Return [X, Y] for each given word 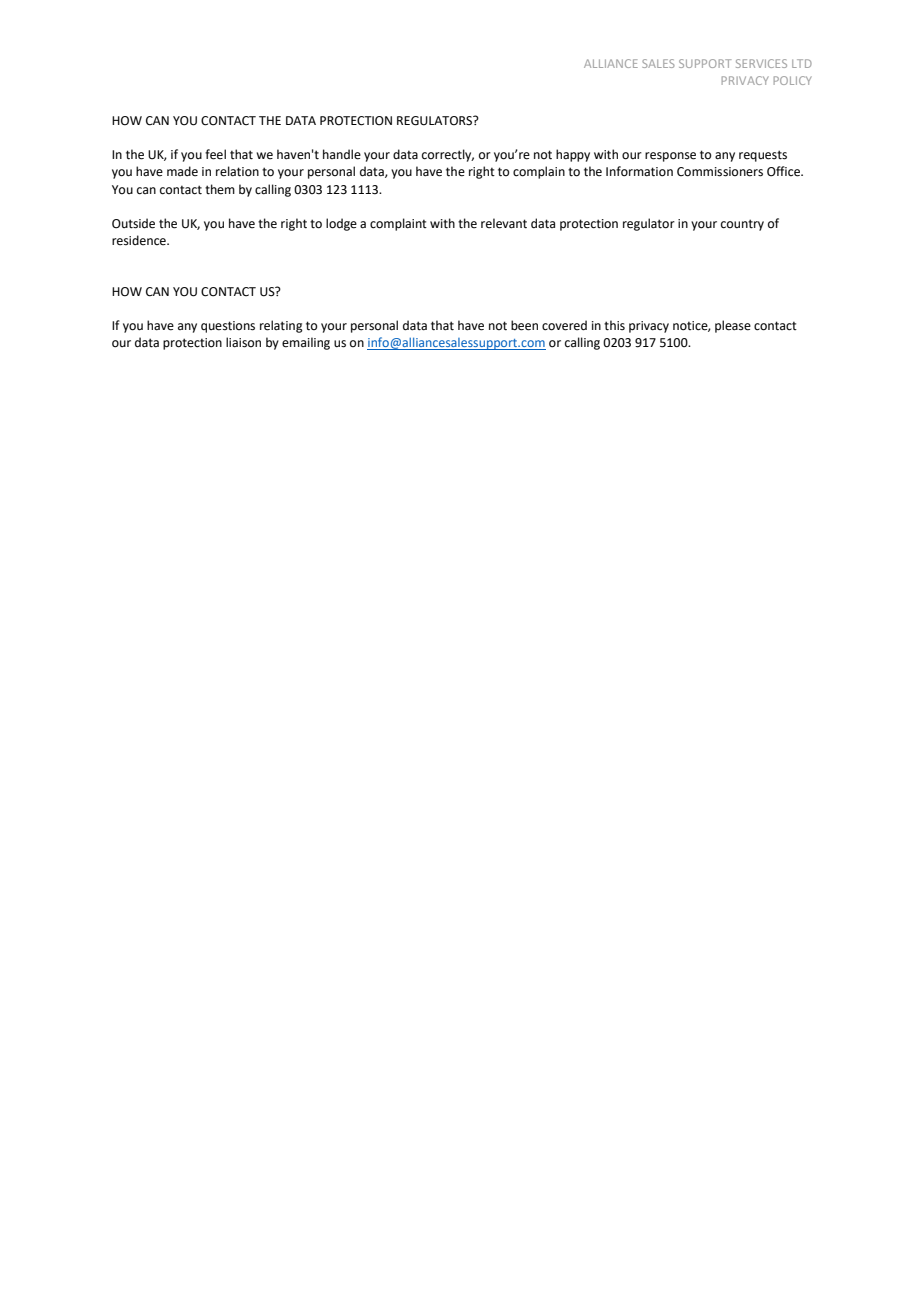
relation [237, 171]
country [742, 225]
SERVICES [761, 63]
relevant [504, 223]
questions [228, 327]
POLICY [793, 80]
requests [763, 156]
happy [573, 155]
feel [215, 154]
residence [140, 240]
